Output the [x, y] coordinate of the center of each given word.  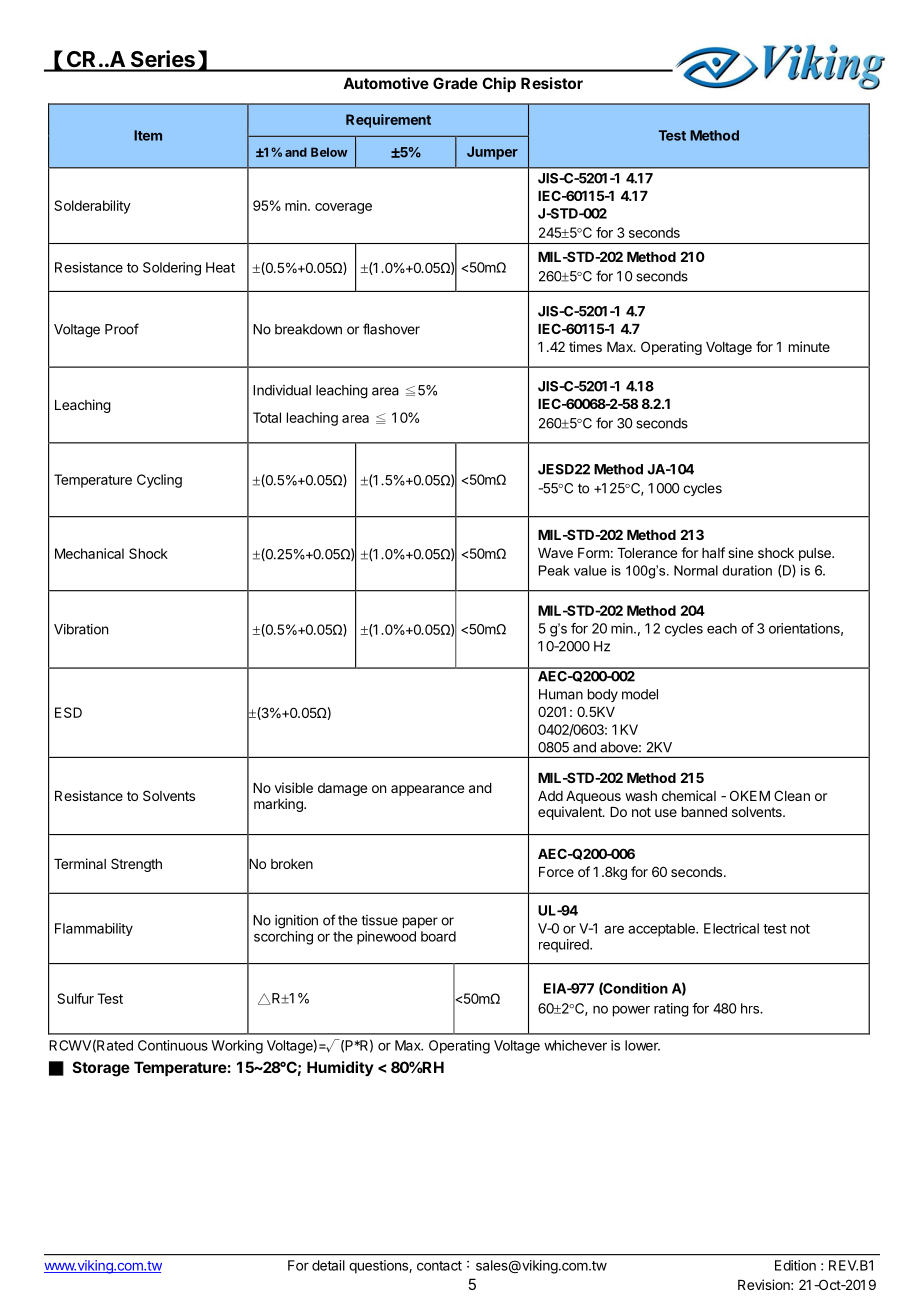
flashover [391, 329]
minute [809, 346]
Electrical [731, 928]
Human [561, 694]
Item [148, 135]
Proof [122, 329]
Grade [455, 83]
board [438, 936]
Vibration [81, 629]
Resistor [552, 83]
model [640, 694]
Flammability [94, 929]
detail [328, 1265]
